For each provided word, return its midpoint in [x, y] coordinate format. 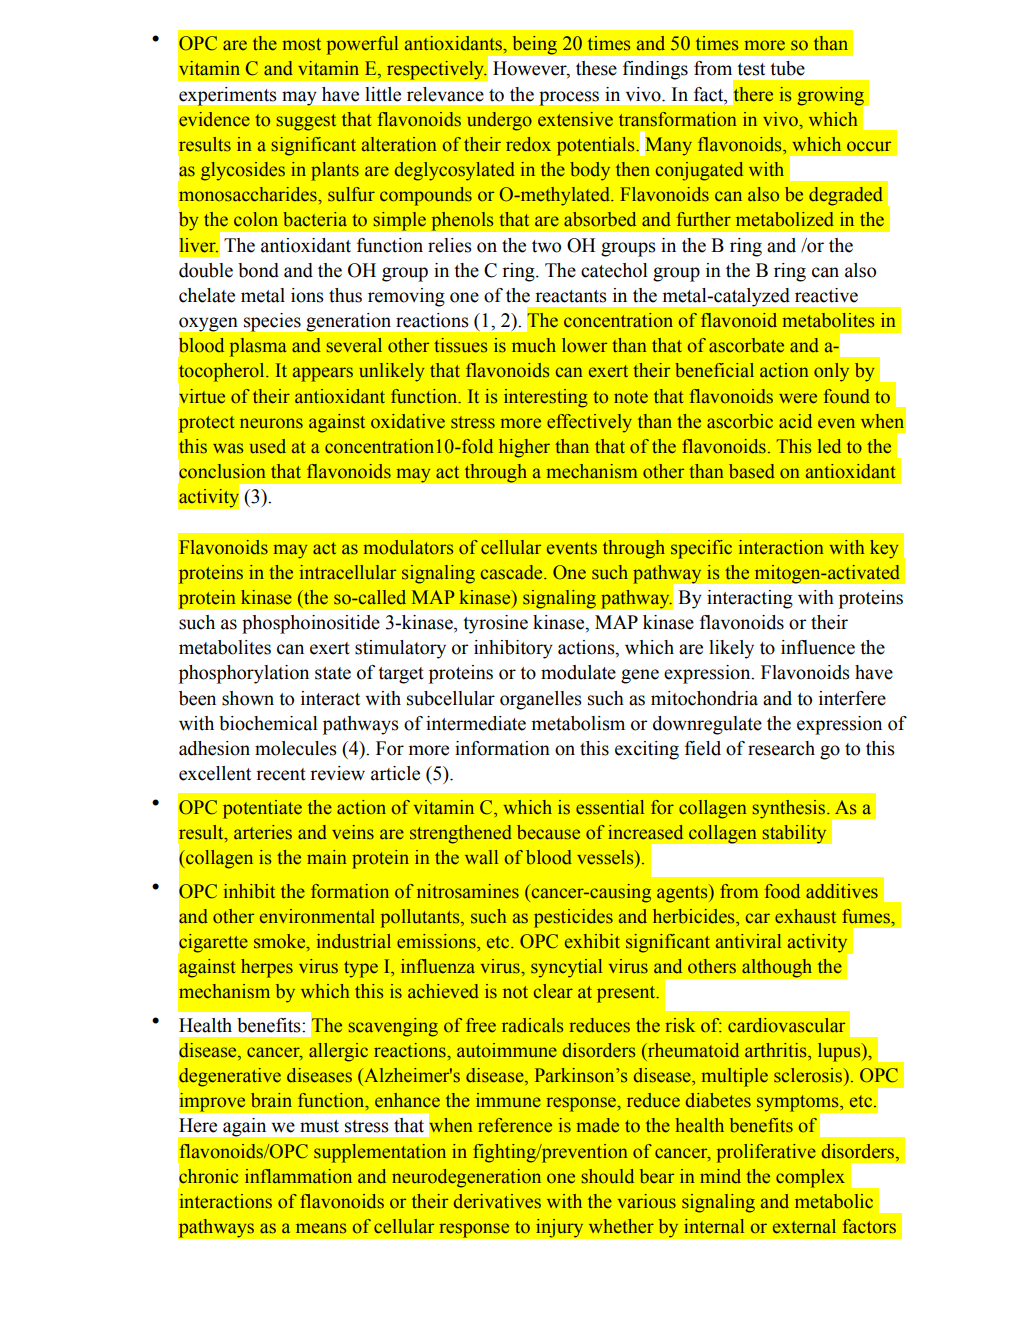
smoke [281, 942]
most [302, 44]
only [831, 372]
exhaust [805, 916]
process [569, 98]
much [534, 345]
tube [787, 68]
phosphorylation [244, 674]
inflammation [298, 1176]
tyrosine [495, 624]
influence [818, 647]
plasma [258, 347]
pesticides [573, 918]
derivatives [497, 1201]
